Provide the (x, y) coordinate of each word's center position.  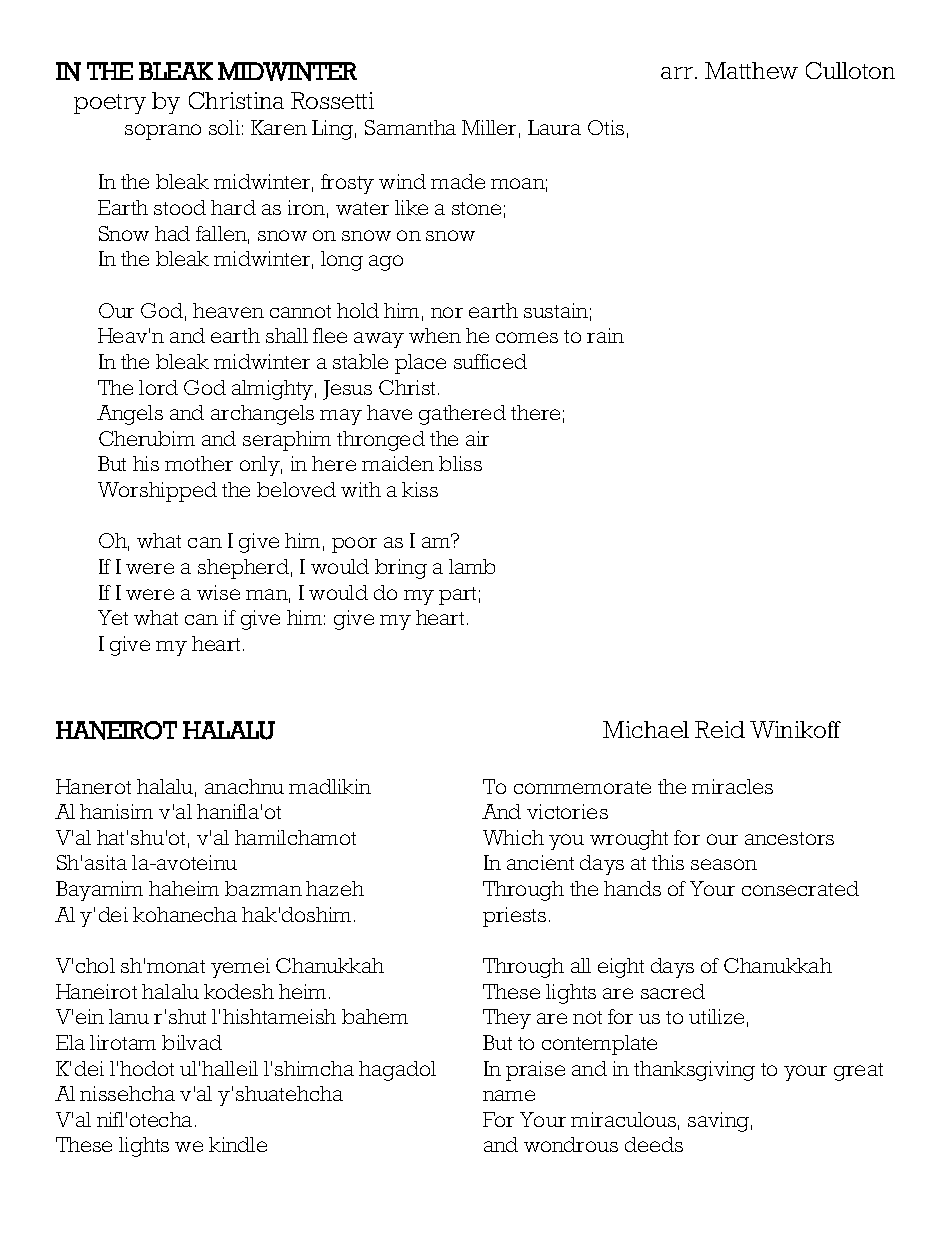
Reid (720, 729)
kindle (238, 1144)
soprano (163, 132)
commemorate (582, 787)
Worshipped (157, 492)
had (172, 233)
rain (605, 335)
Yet (113, 617)
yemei (240, 968)
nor (447, 312)
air (477, 438)
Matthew (751, 70)
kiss (420, 489)
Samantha (410, 127)
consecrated (800, 888)
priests (514, 917)
